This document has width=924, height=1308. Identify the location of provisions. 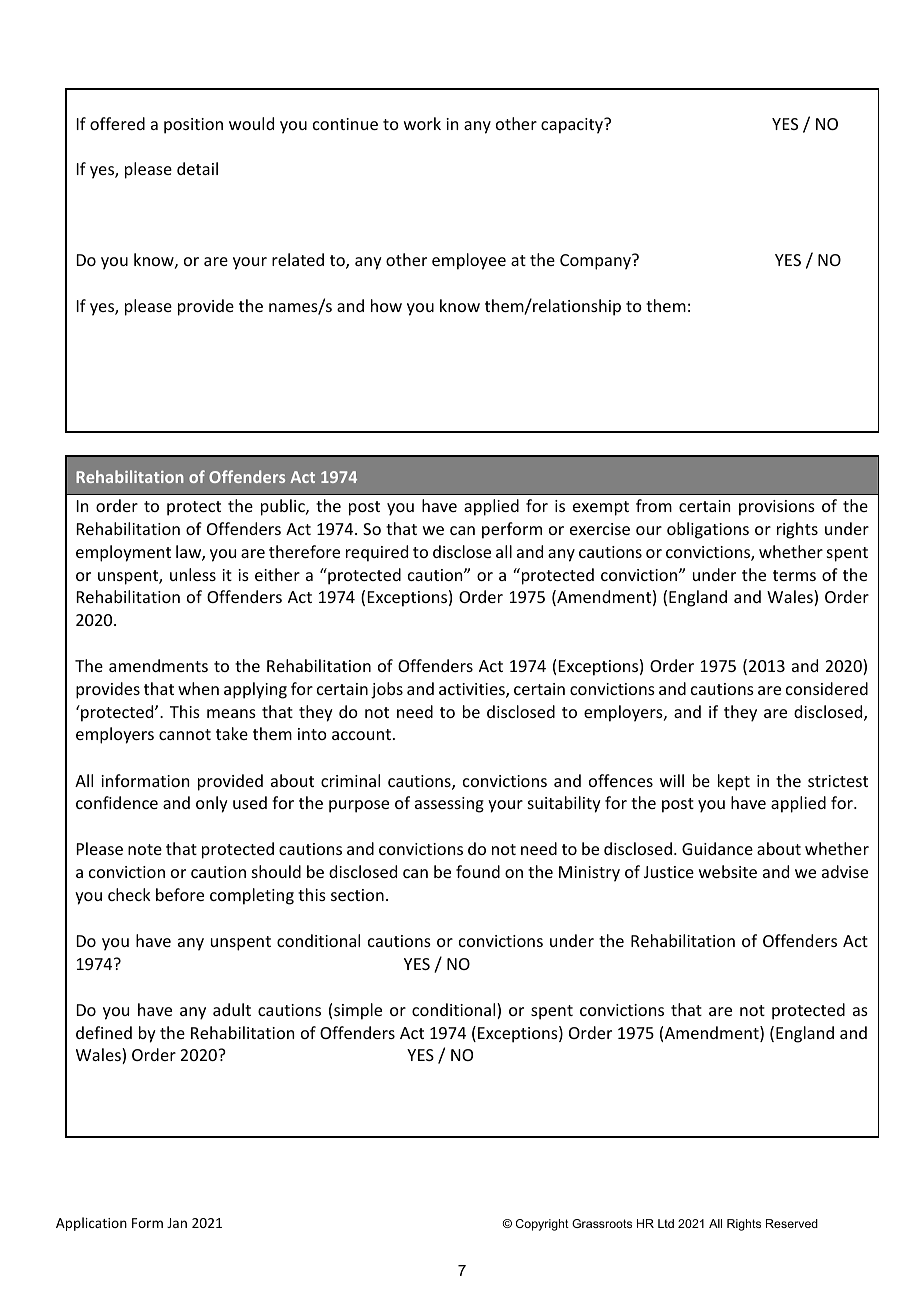
(777, 508).
